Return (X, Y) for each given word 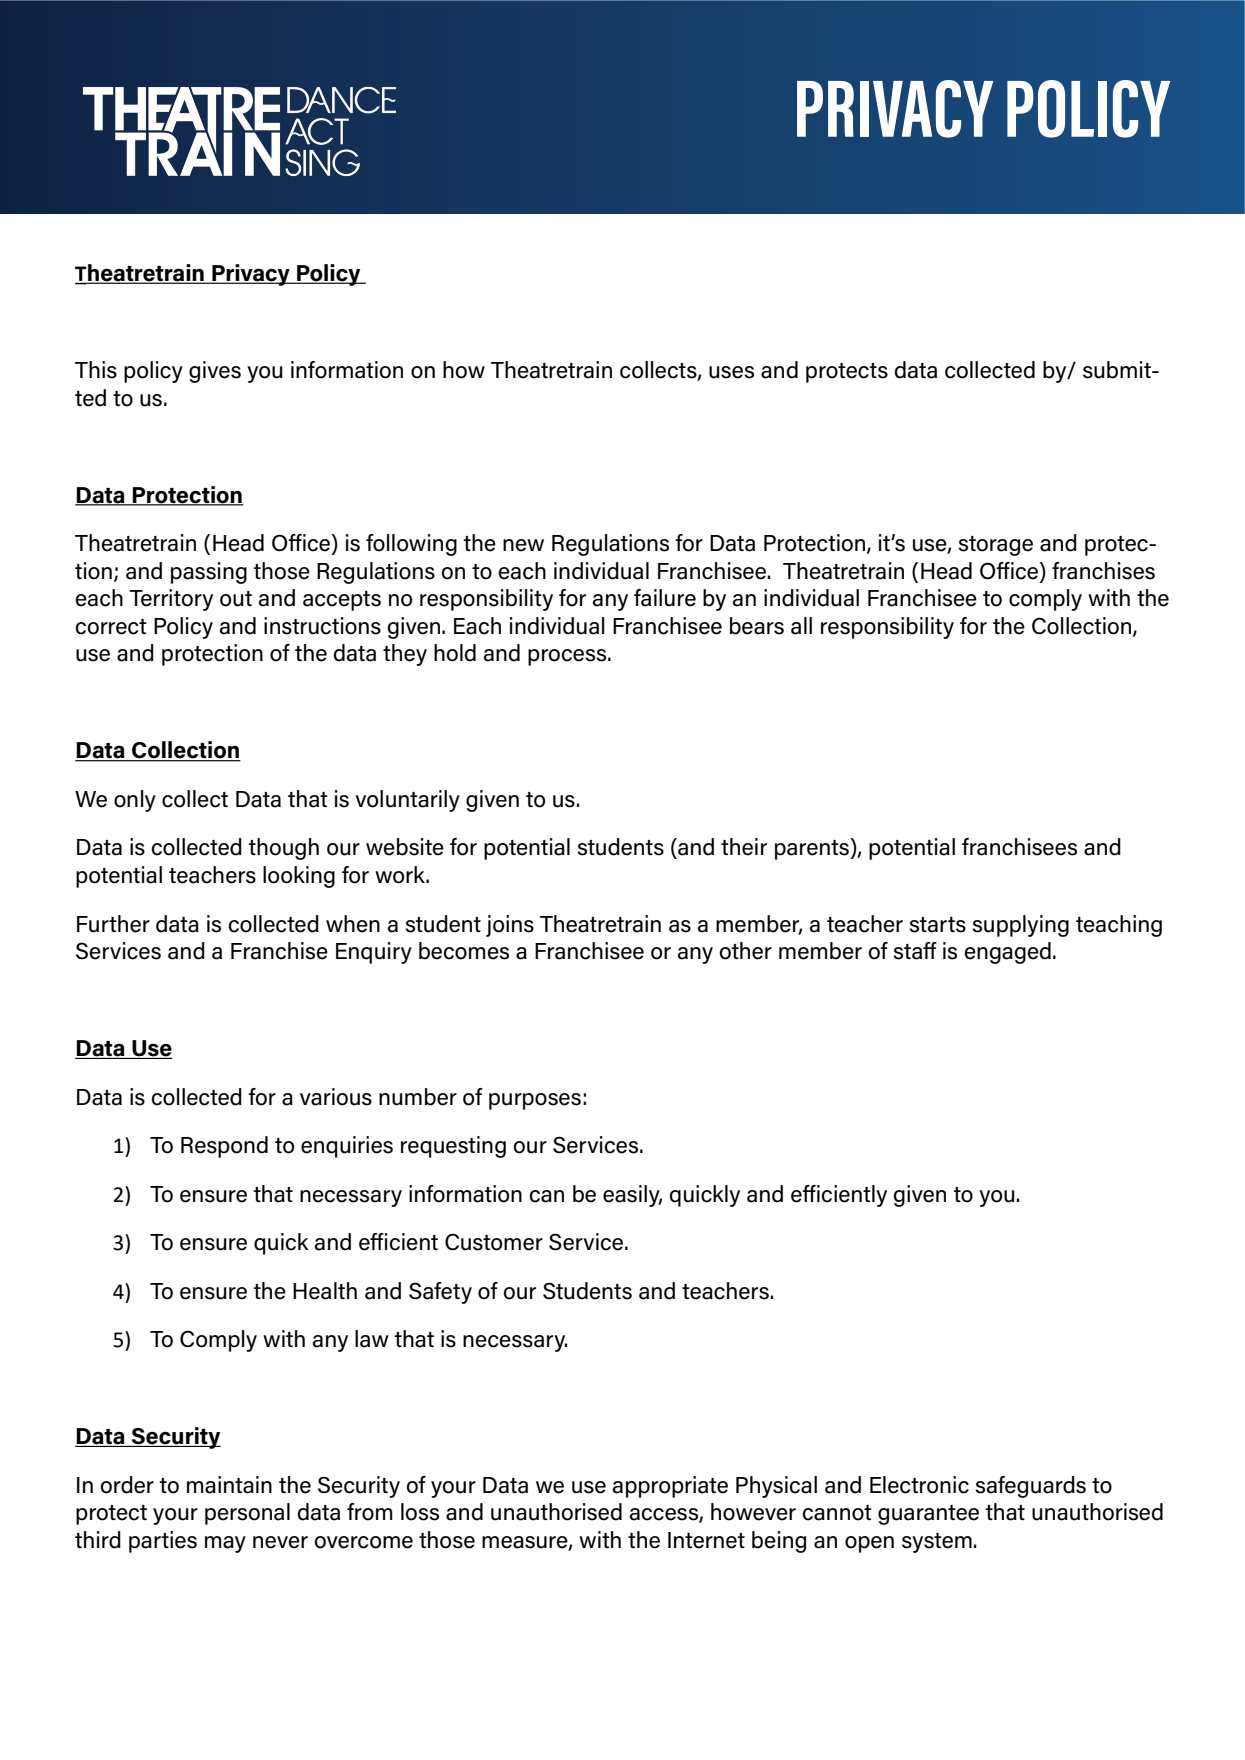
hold (455, 653)
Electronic (919, 1485)
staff (915, 951)
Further (113, 924)
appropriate (670, 1487)
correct (111, 627)
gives (215, 372)
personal (247, 1514)
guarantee (928, 1515)
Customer (494, 1242)
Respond (224, 1147)
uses (731, 372)
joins (510, 926)
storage (995, 546)
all (801, 626)
